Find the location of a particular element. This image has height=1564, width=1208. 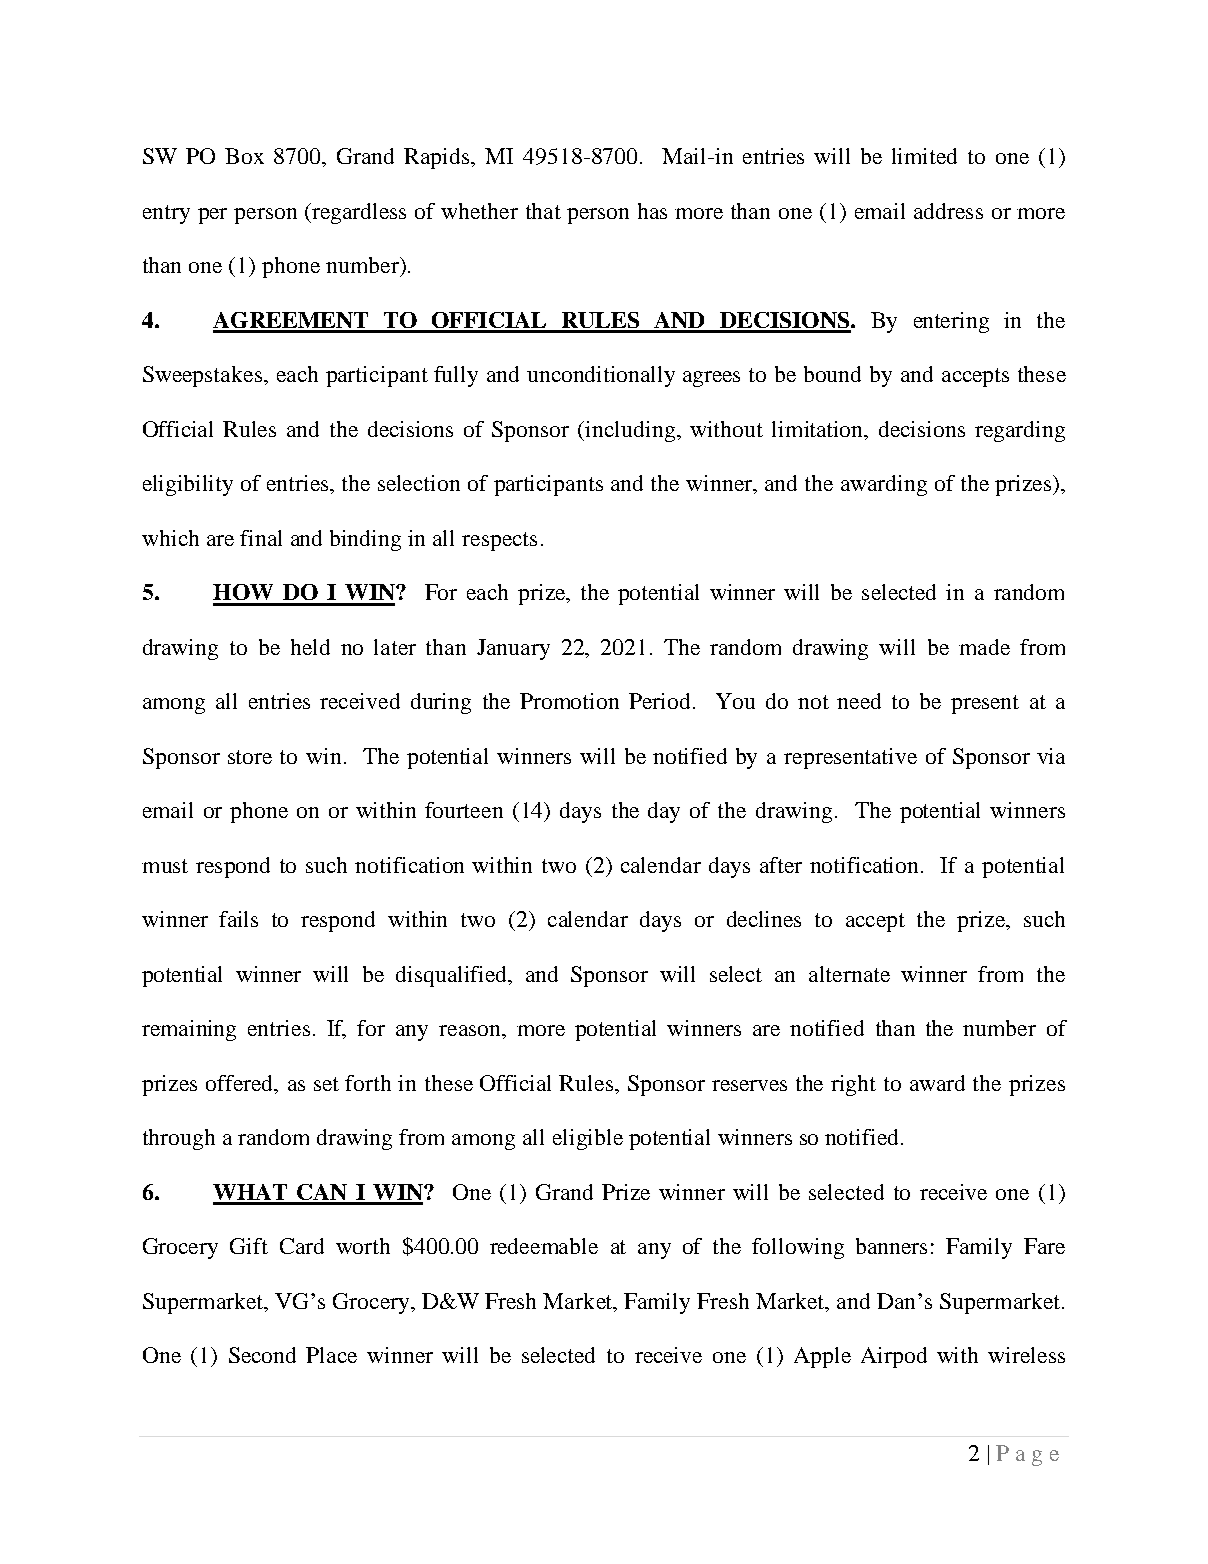

address is located at coordinates (948, 211).
